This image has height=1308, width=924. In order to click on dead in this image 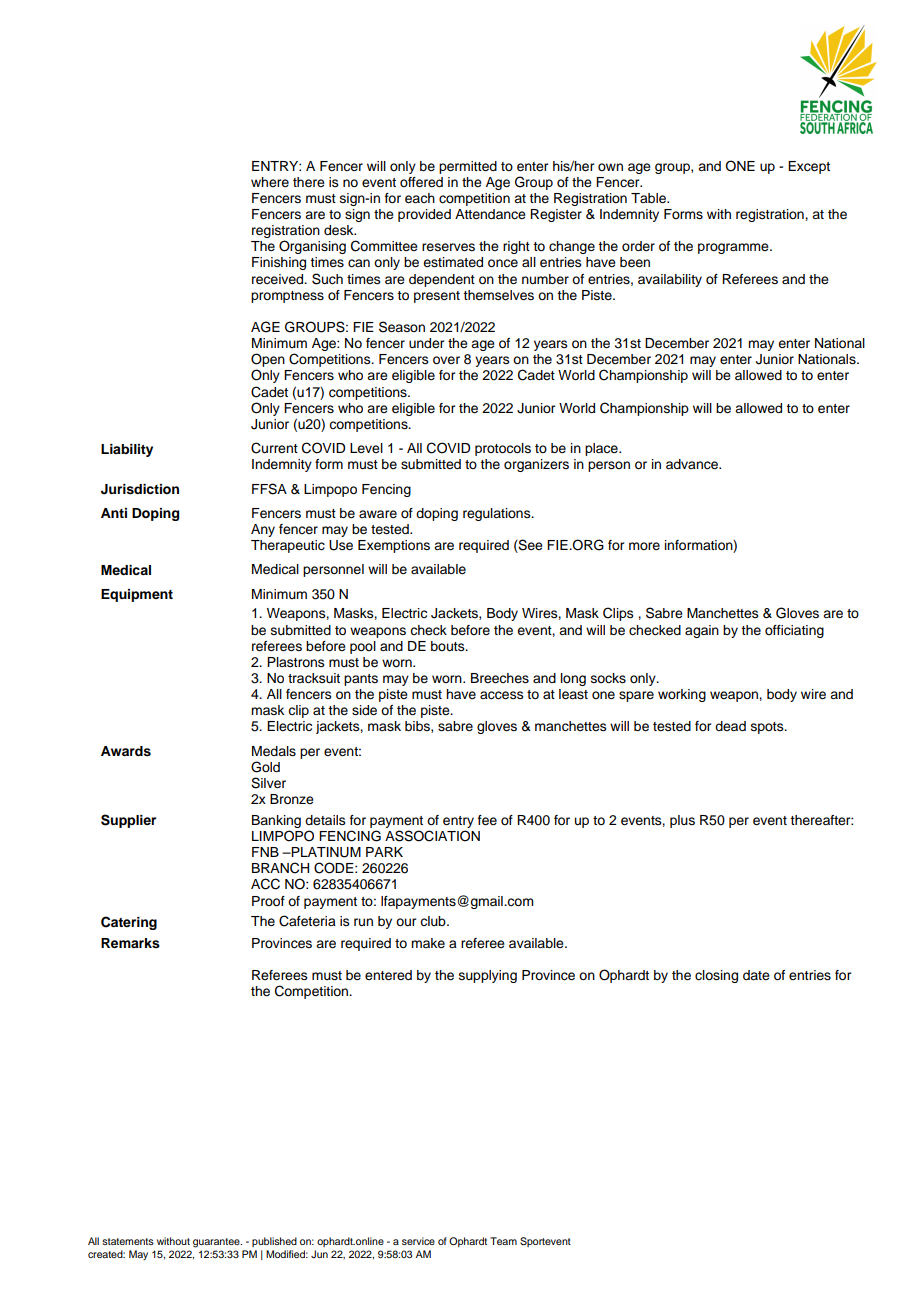, I will do `click(730, 726)`.
